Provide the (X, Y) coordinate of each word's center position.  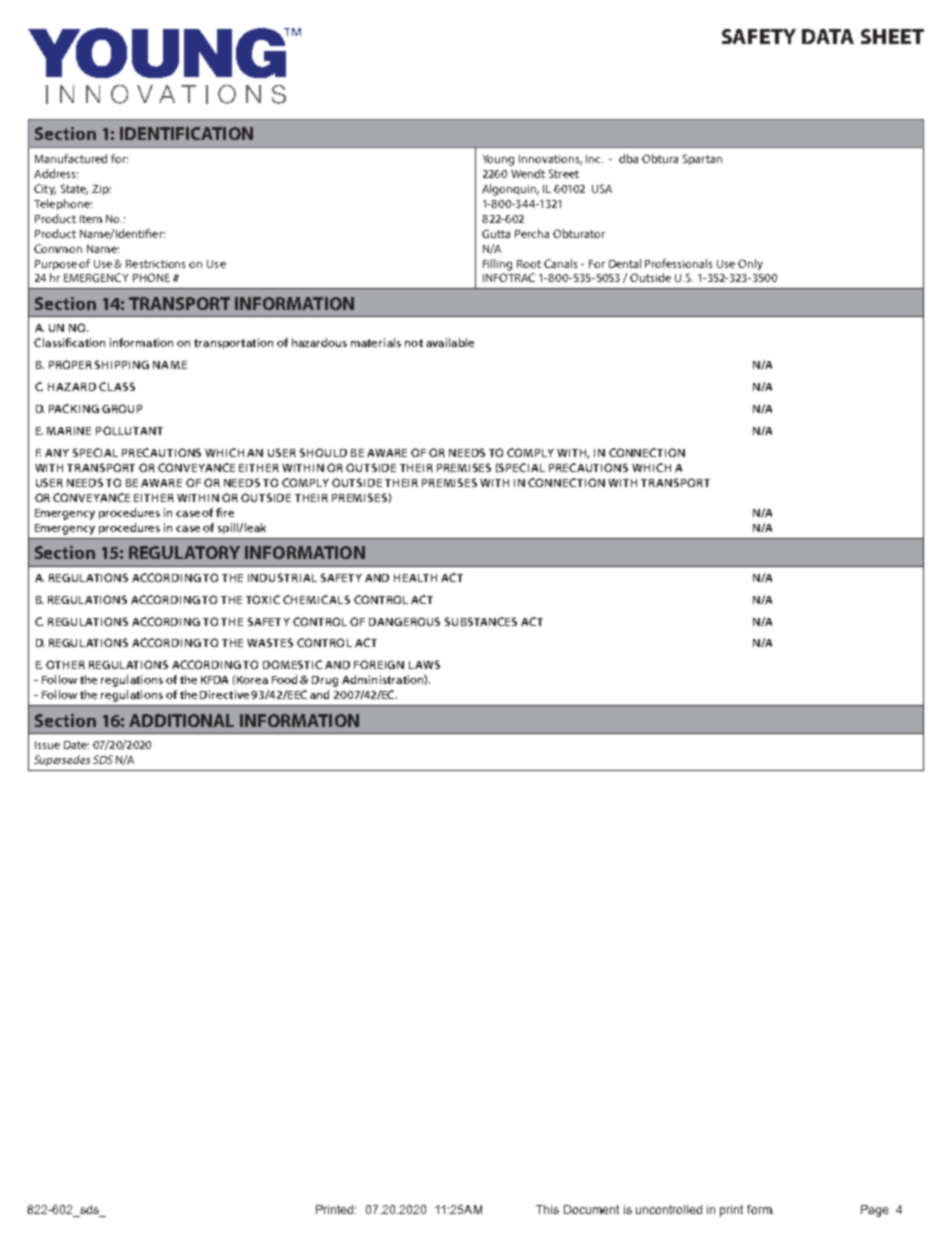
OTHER (65, 664)
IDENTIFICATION (186, 133)
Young (498, 160)
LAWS (424, 664)
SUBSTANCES (481, 621)
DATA (828, 36)
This (547, 1209)
